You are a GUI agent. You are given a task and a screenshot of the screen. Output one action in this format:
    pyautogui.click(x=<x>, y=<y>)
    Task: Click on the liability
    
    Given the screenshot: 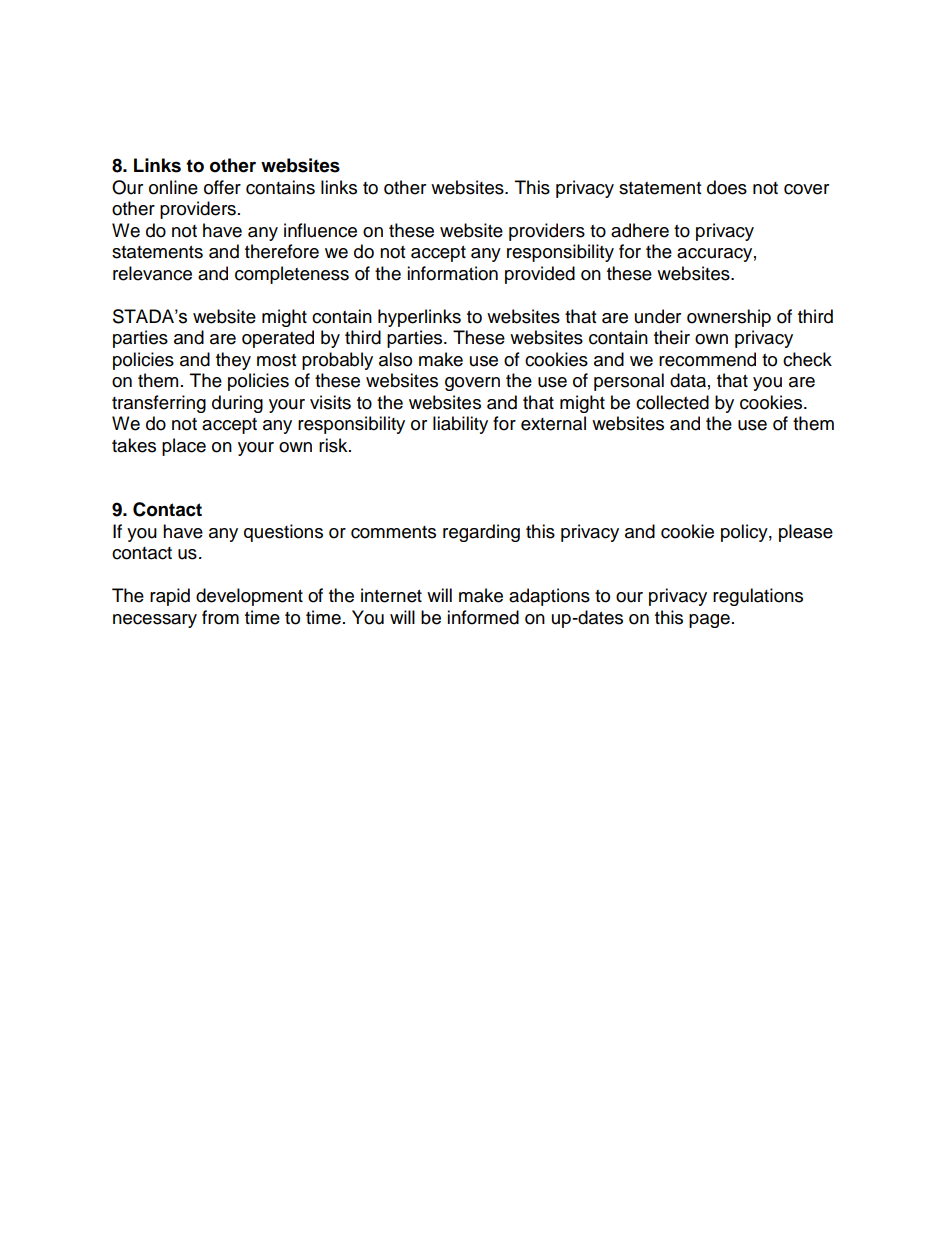 What is the action you would take?
    pyautogui.click(x=460, y=425)
